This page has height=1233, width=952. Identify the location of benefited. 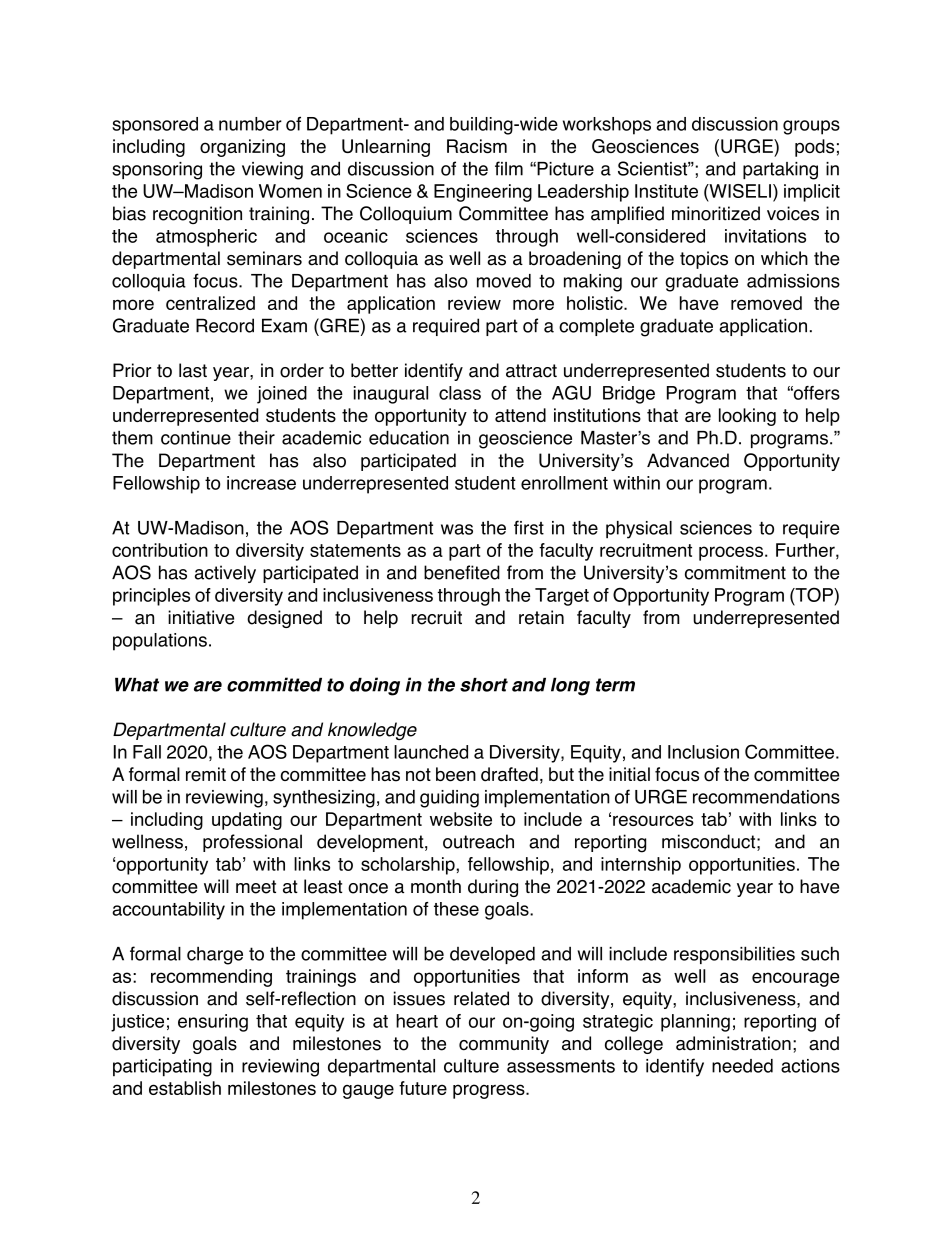
(462, 572).
